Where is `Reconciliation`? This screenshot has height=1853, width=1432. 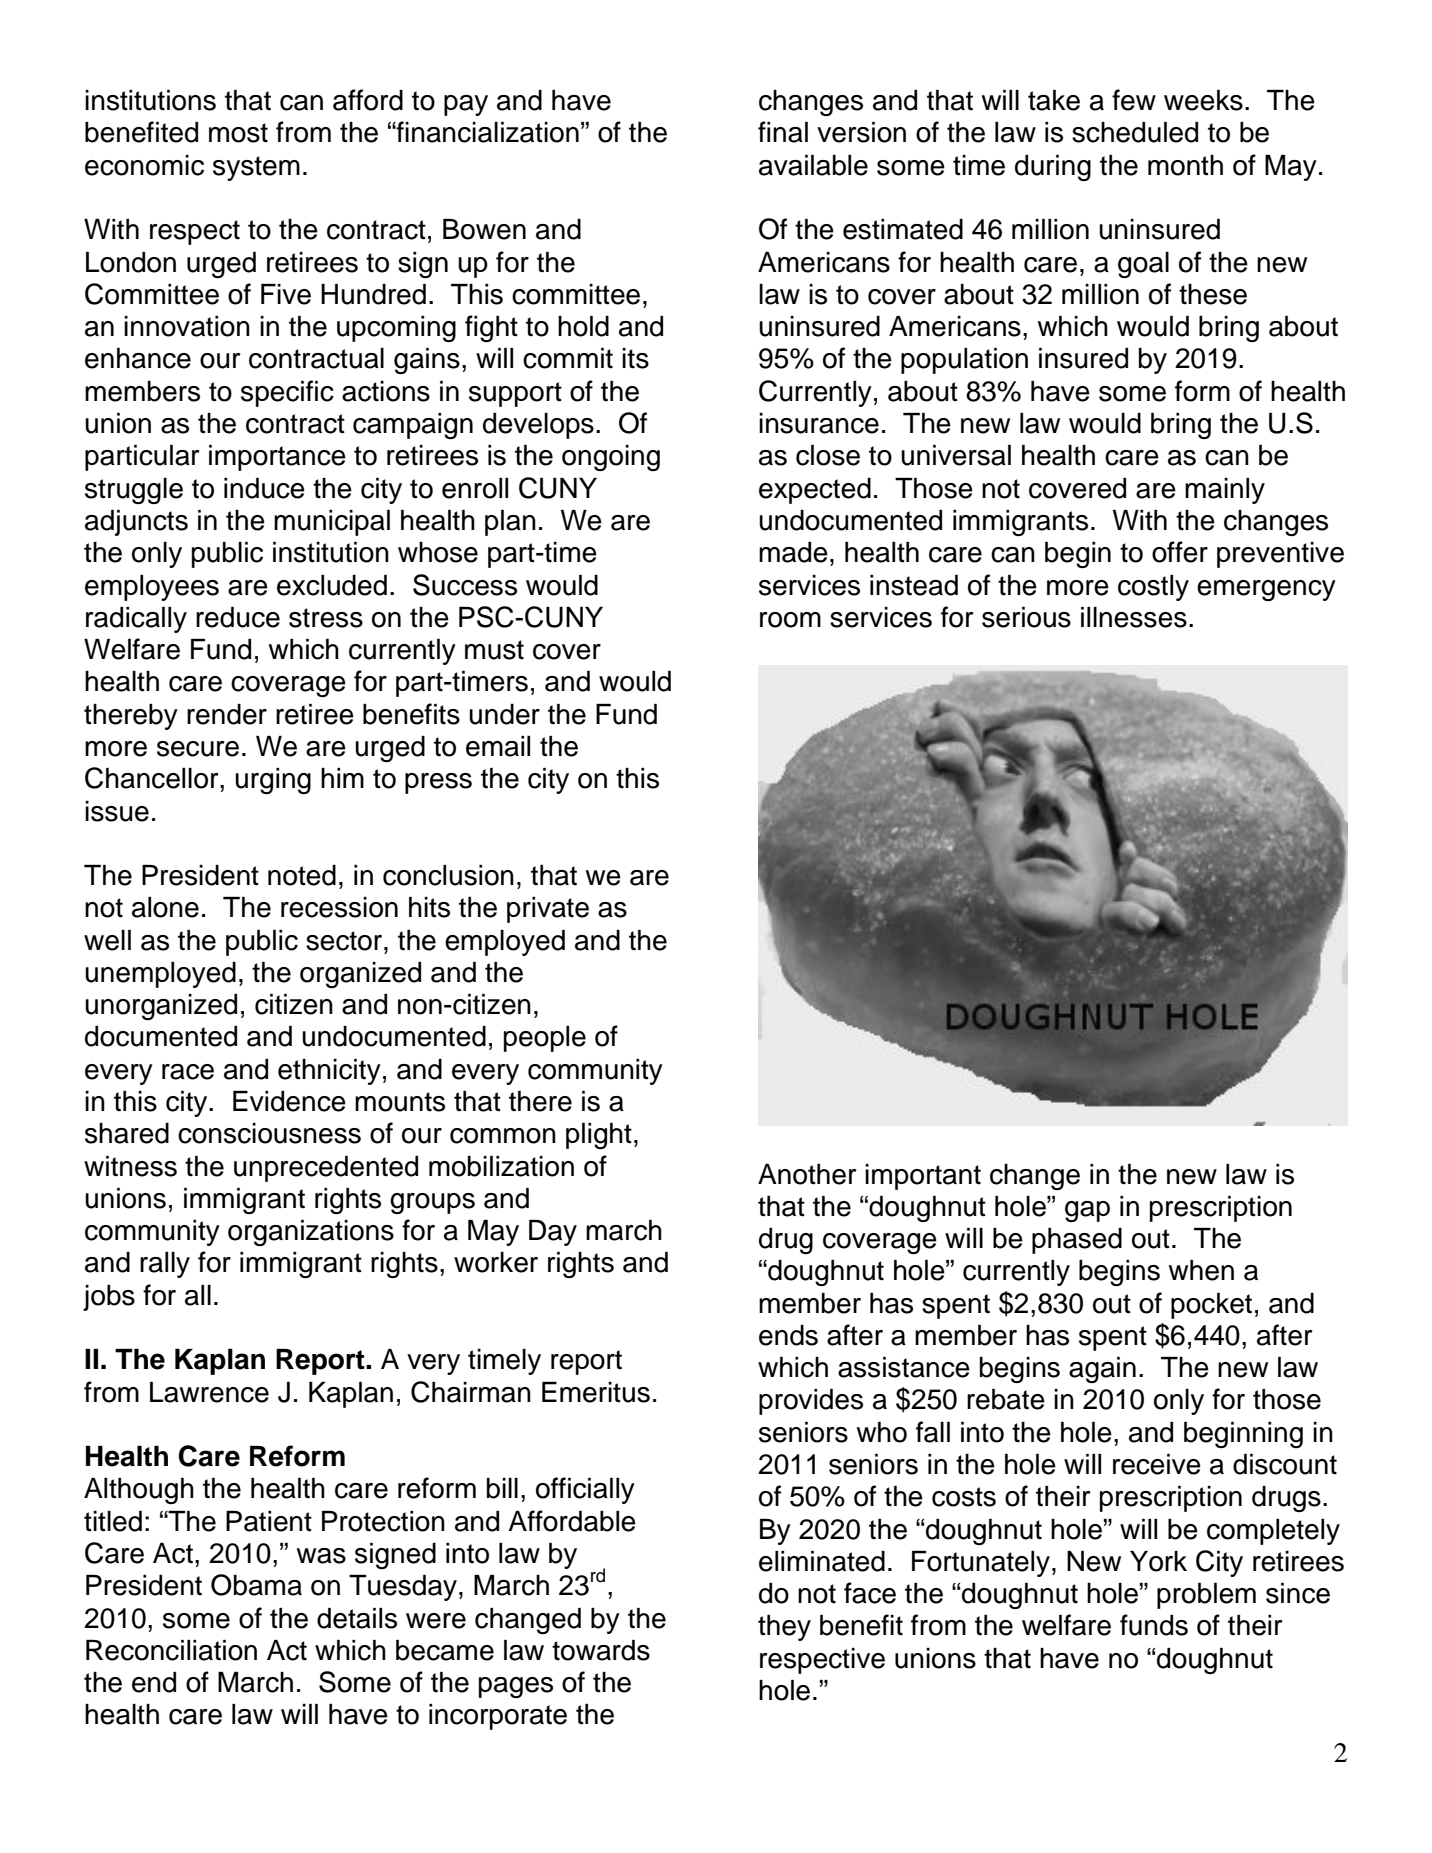 Reconciliation is located at coordinates (171, 1650).
